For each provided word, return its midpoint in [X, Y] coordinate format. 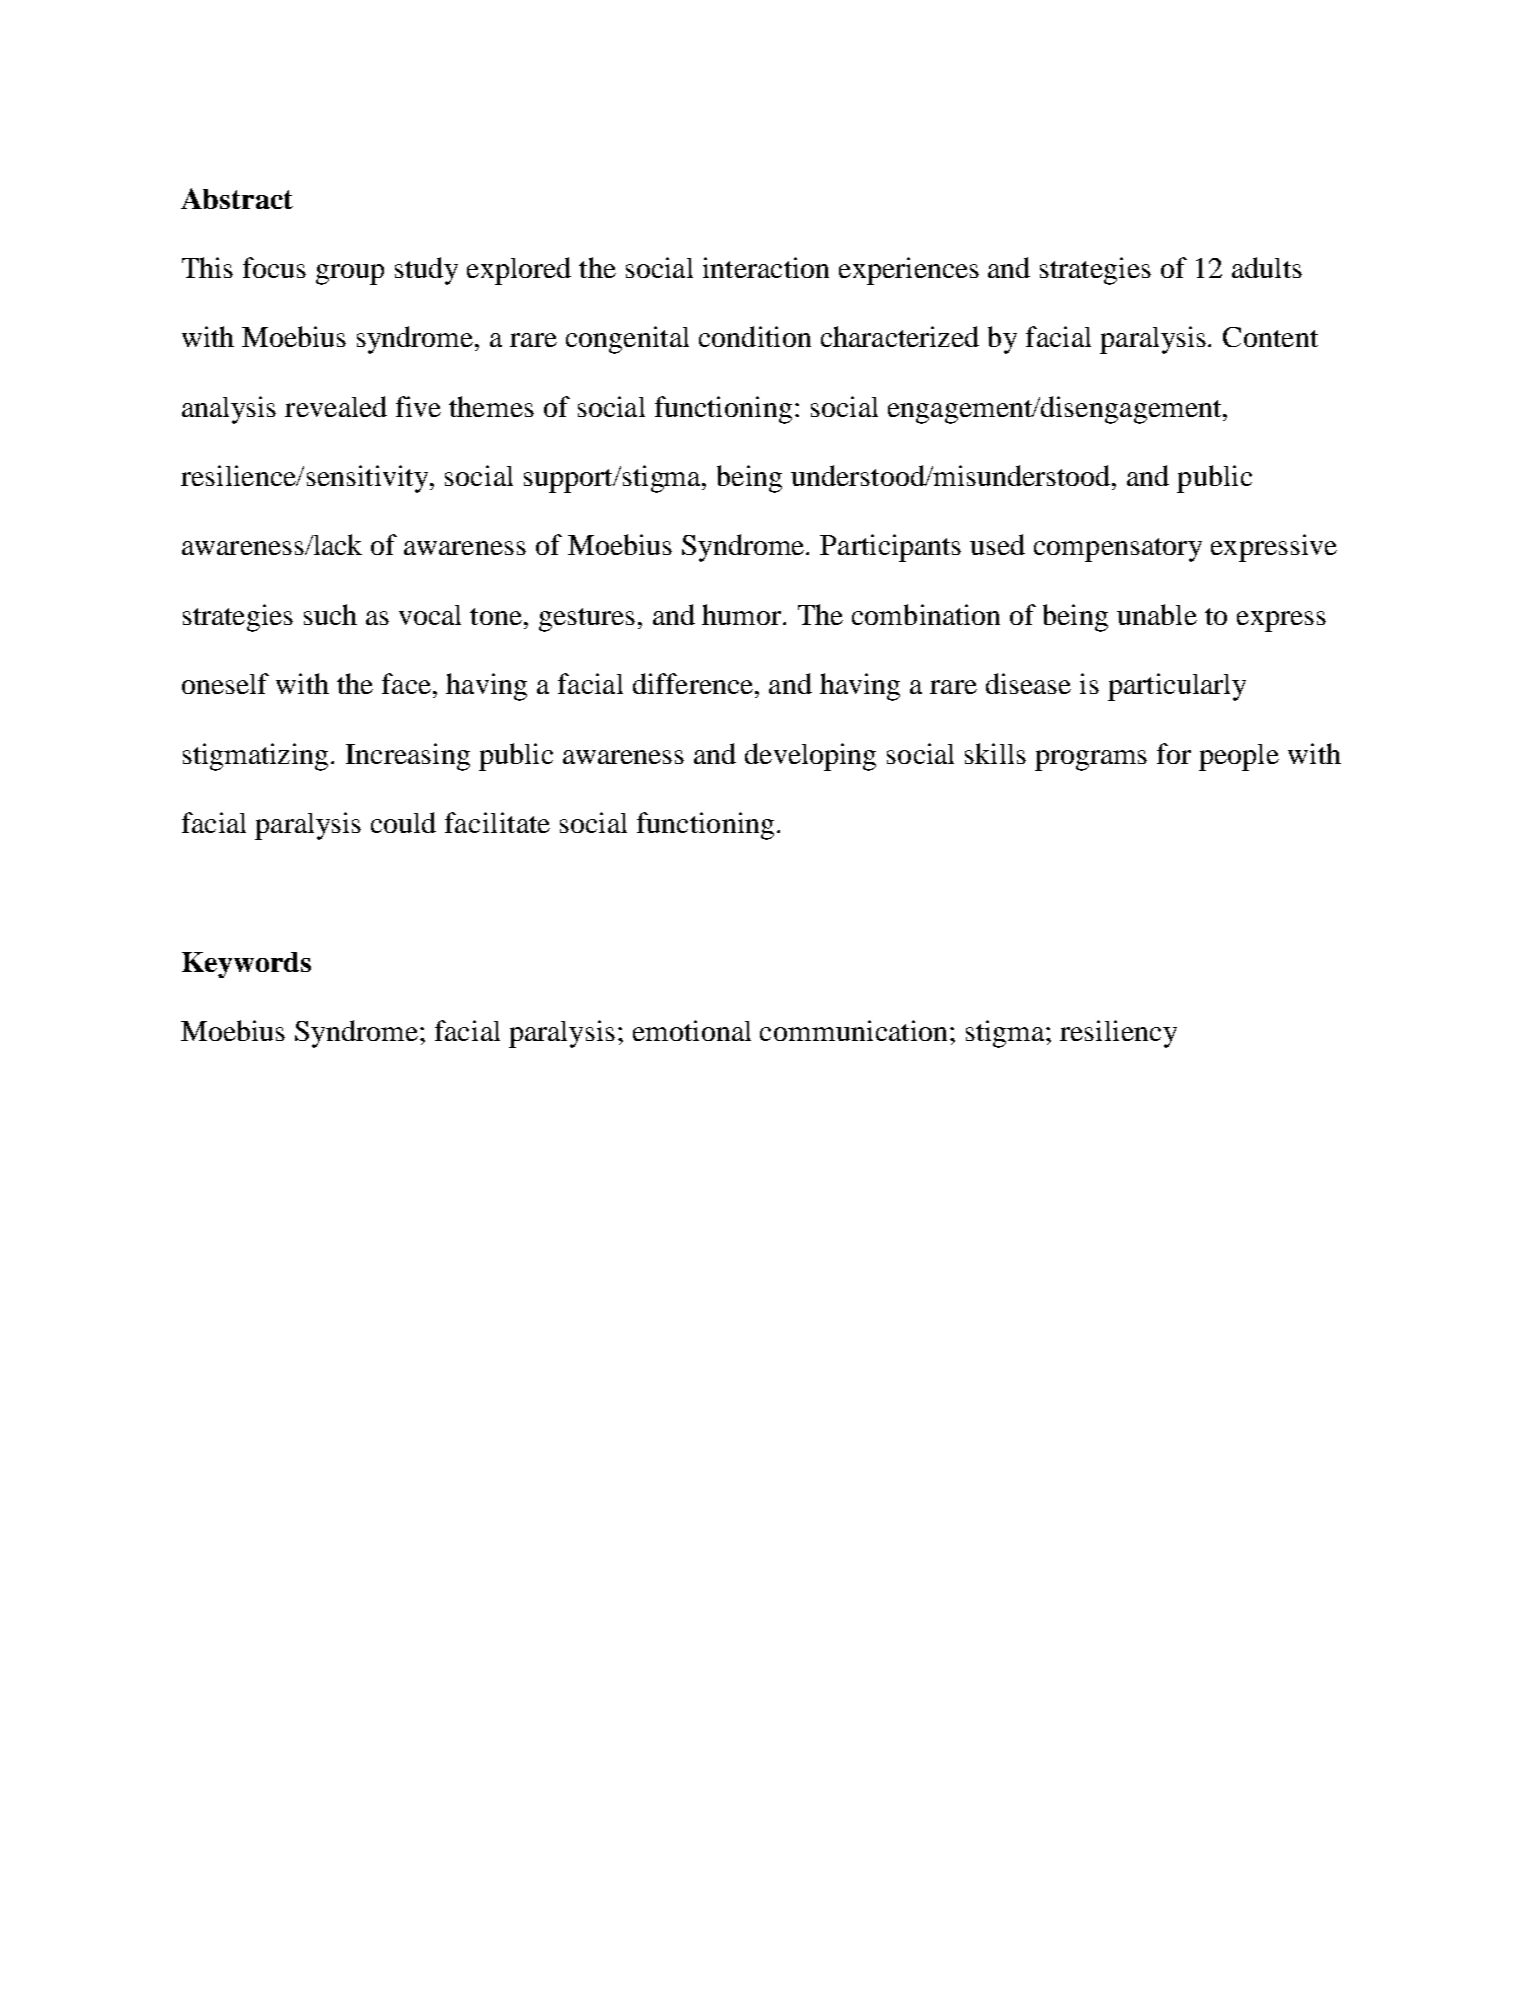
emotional [692, 1030]
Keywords [246, 965]
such [330, 614]
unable [1157, 614]
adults [1267, 267]
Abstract [237, 198]
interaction [766, 267]
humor [743, 614]
